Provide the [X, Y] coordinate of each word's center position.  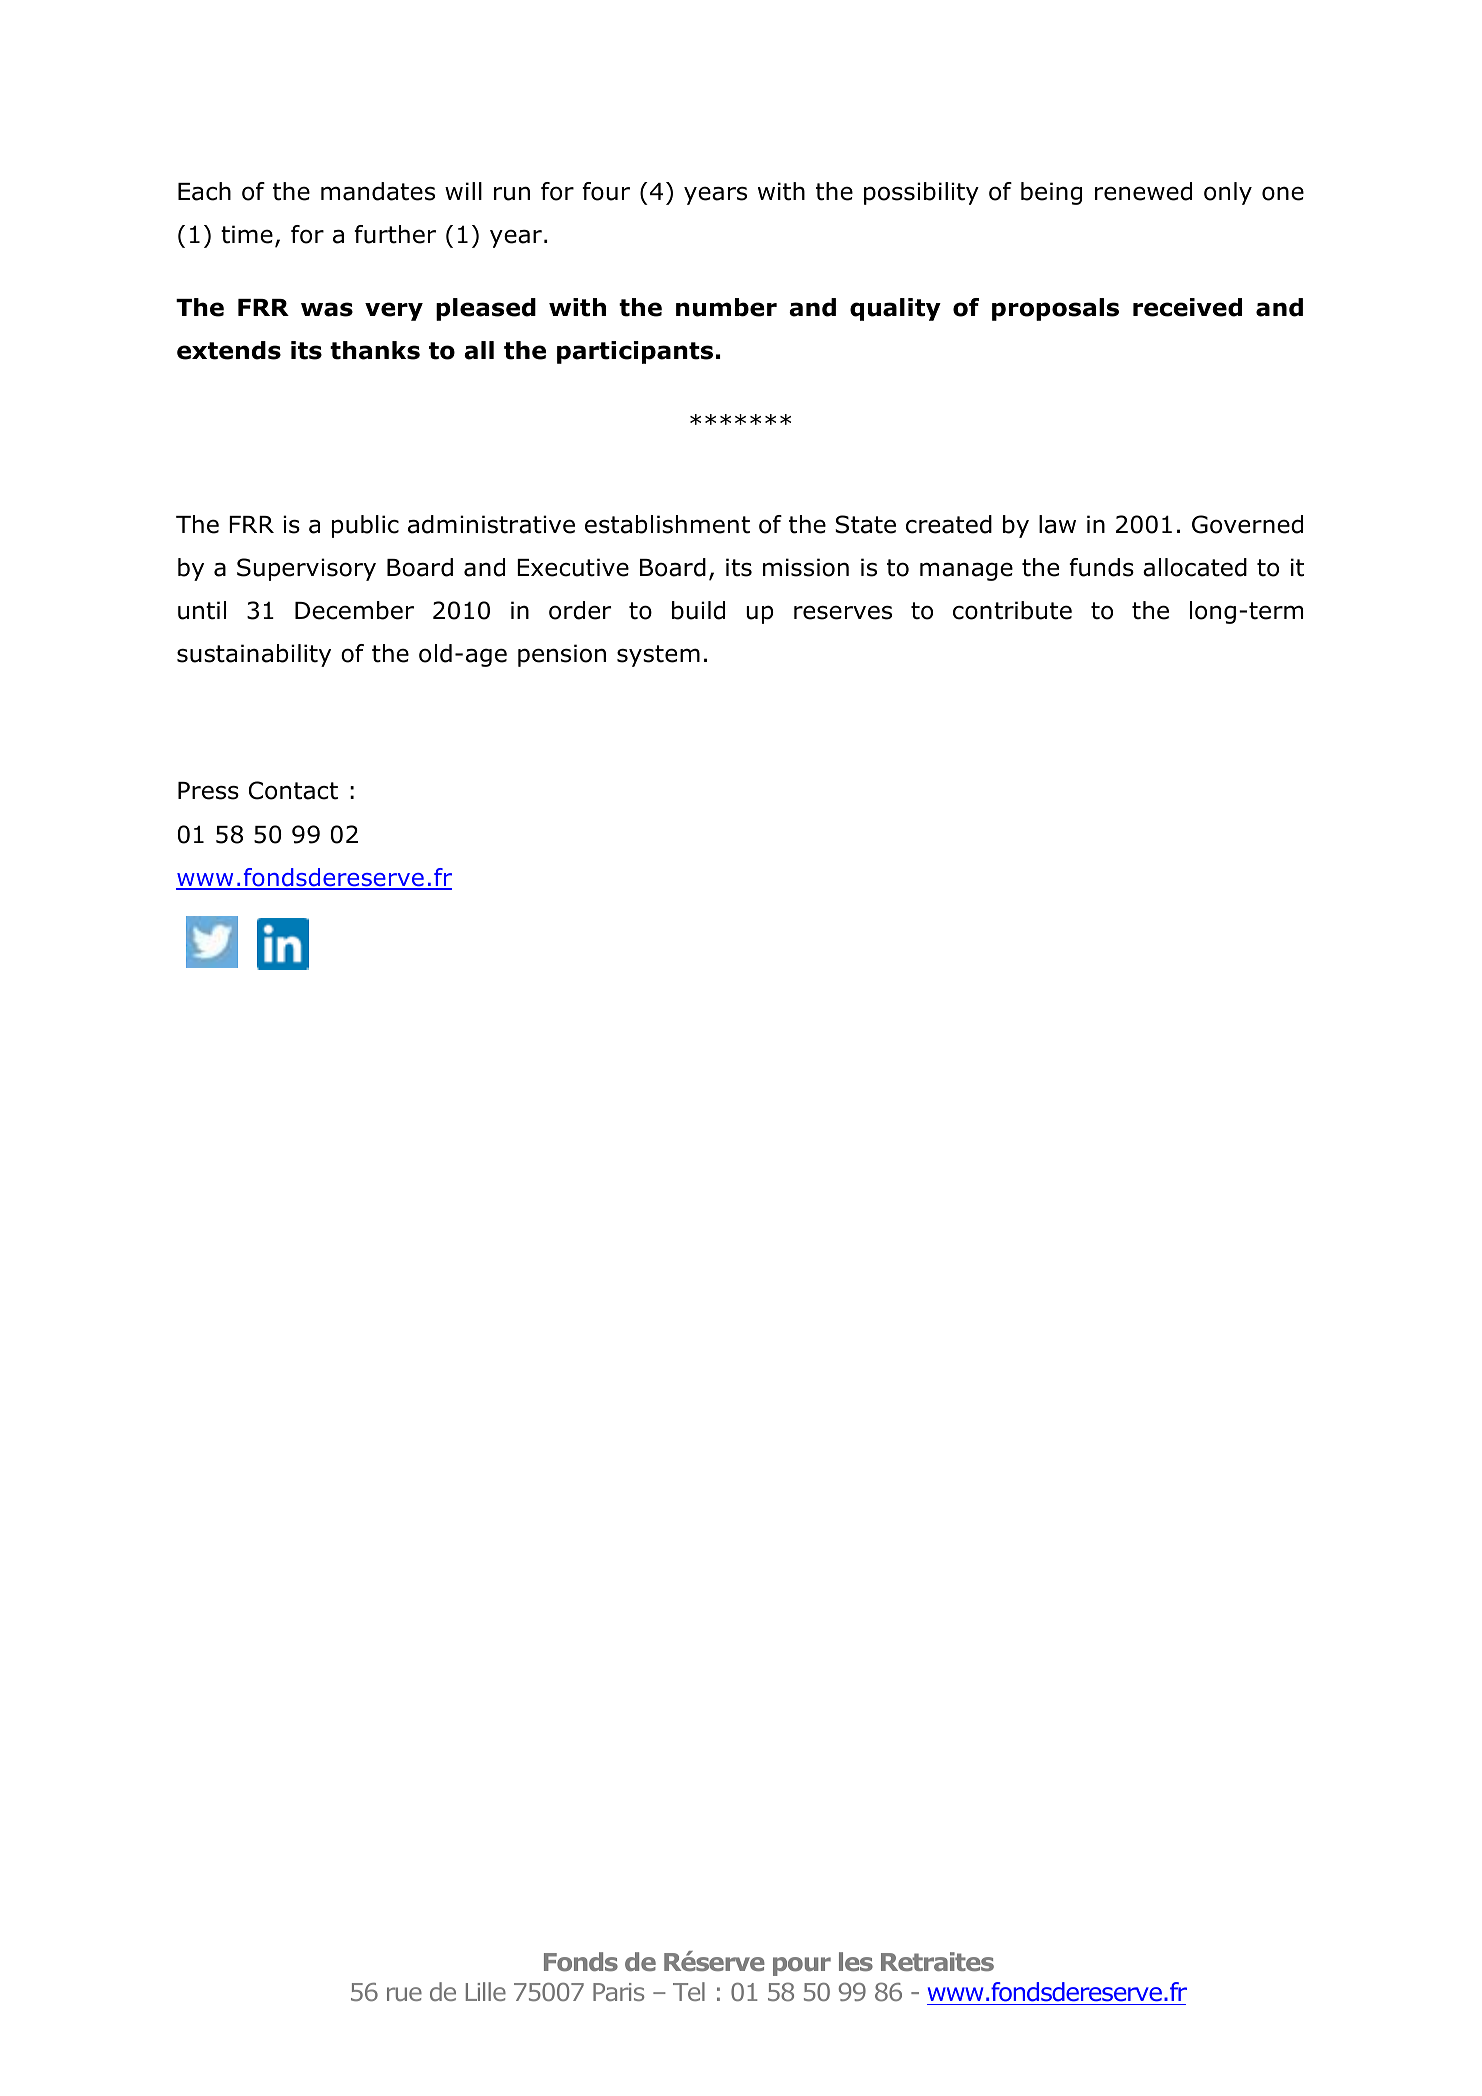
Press [208, 791]
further [395, 234]
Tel [689, 1991]
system [658, 656]
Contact [293, 790]
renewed [1143, 191]
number [726, 307]
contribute [1012, 610]
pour [802, 1966]
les [856, 1961]
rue [404, 1994]
